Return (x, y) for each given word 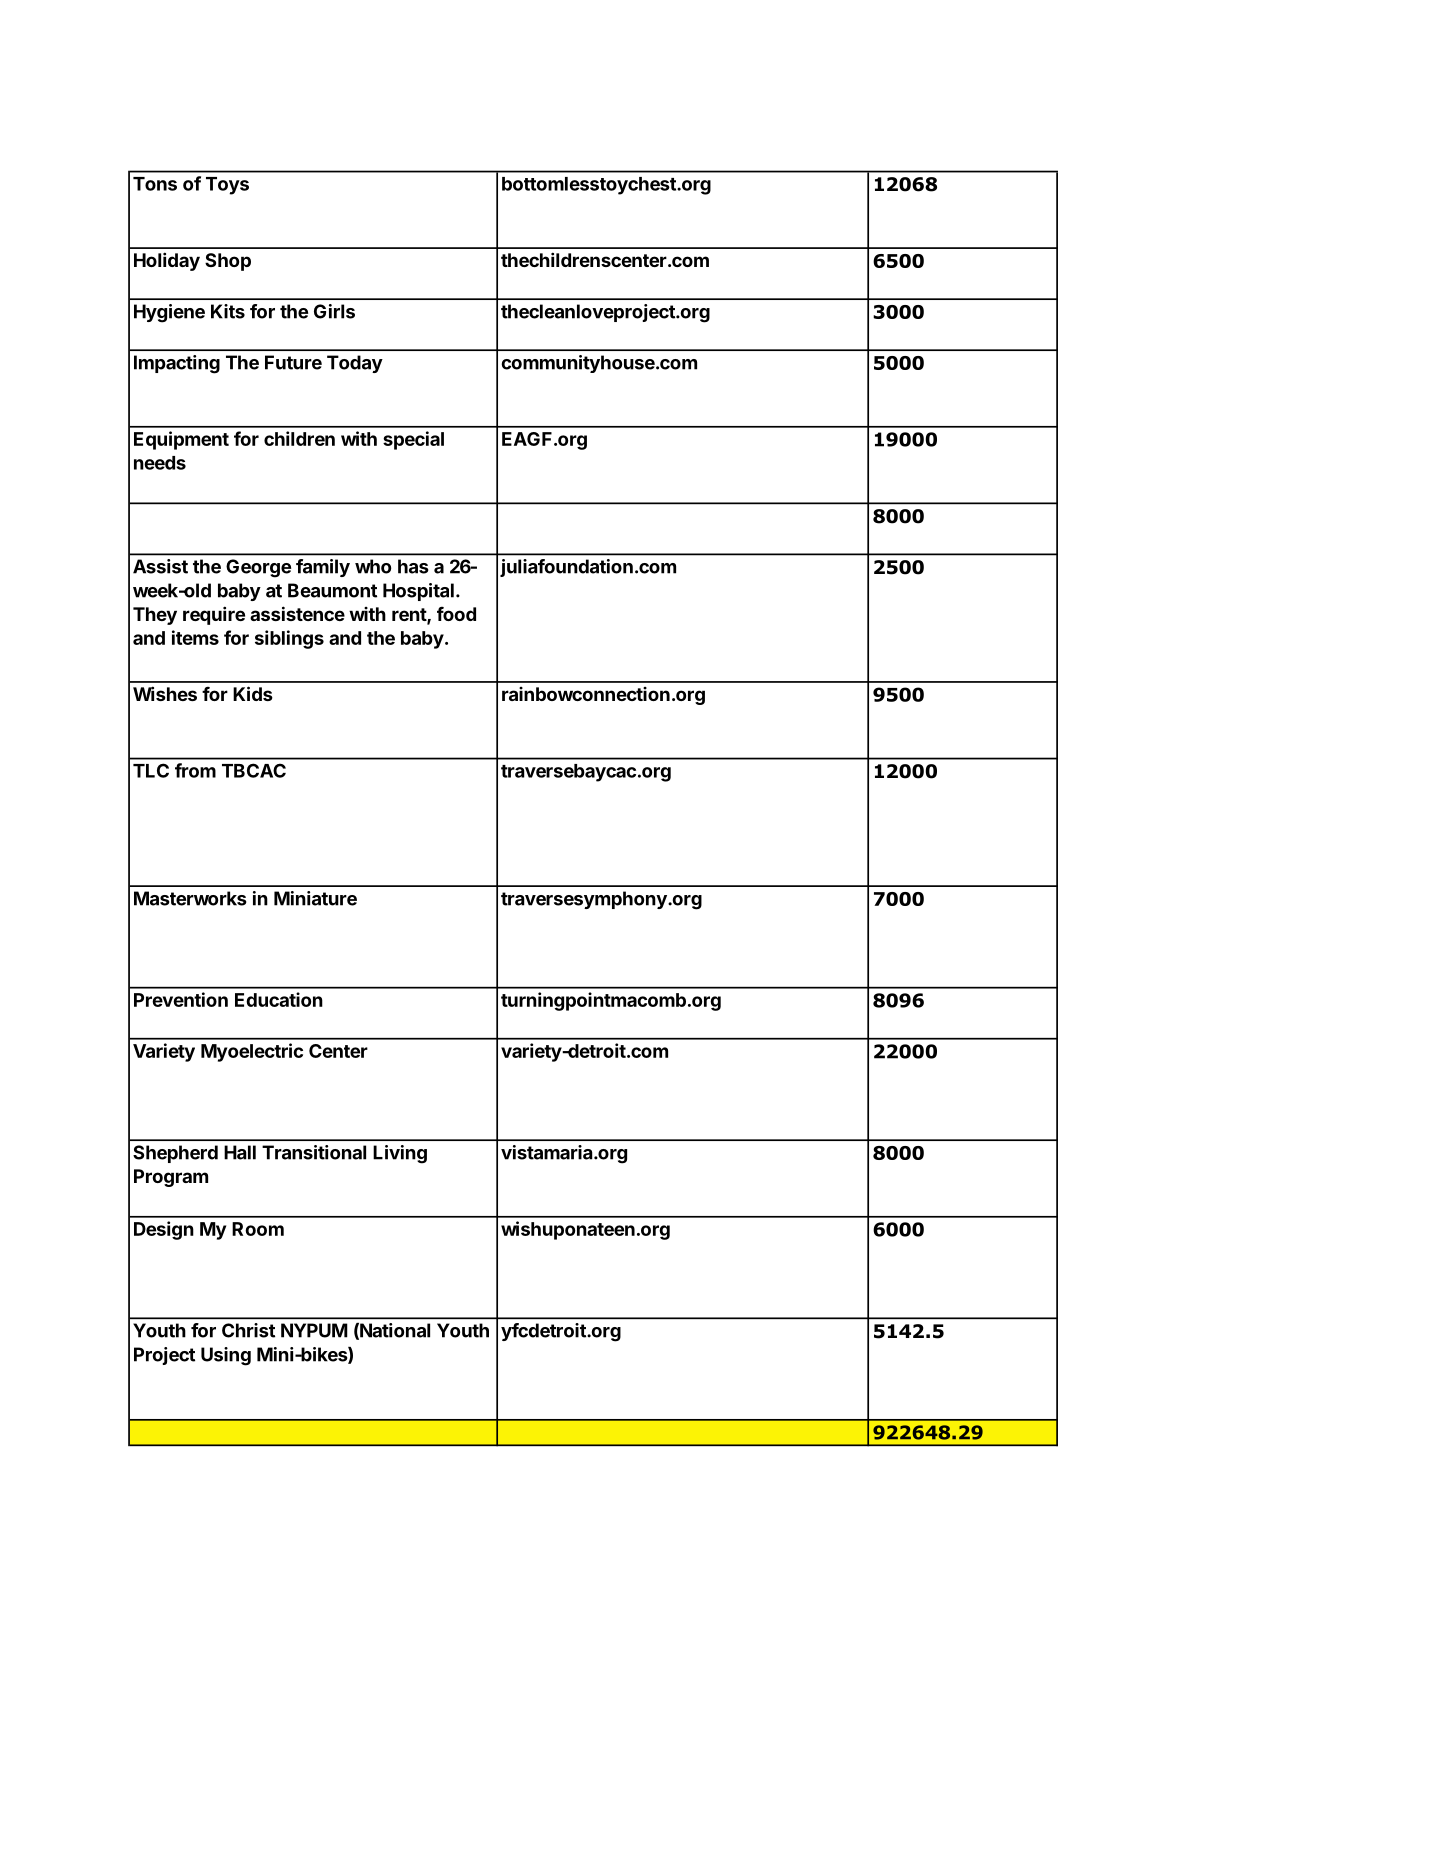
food (456, 613)
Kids (253, 693)
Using (226, 1356)
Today (355, 364)
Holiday (167, 261)
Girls (334, 311)
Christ (248, 1330)
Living (400, 1154)
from (195, 770)
